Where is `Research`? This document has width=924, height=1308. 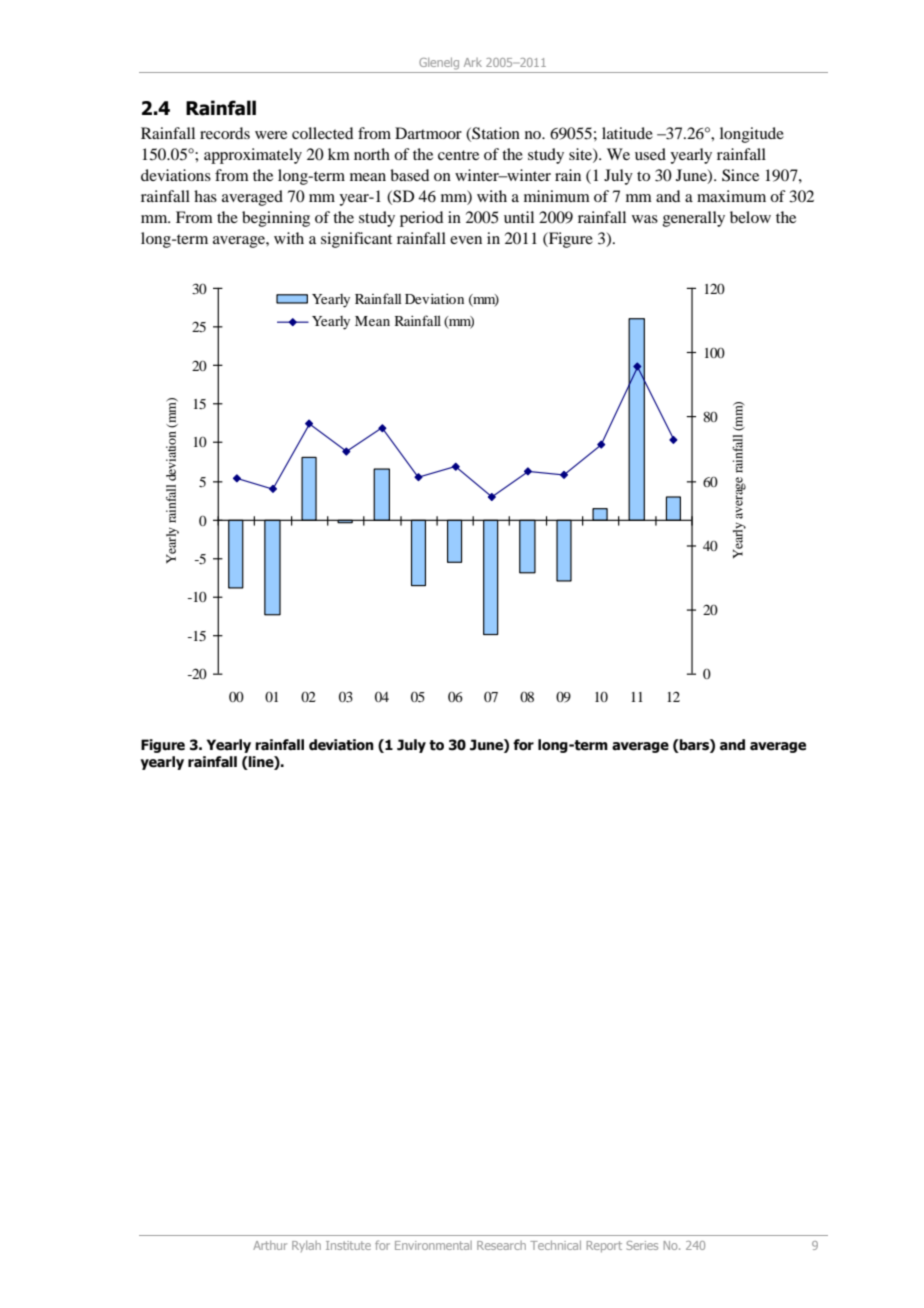 Research is located at coordinates (501, 1245).
